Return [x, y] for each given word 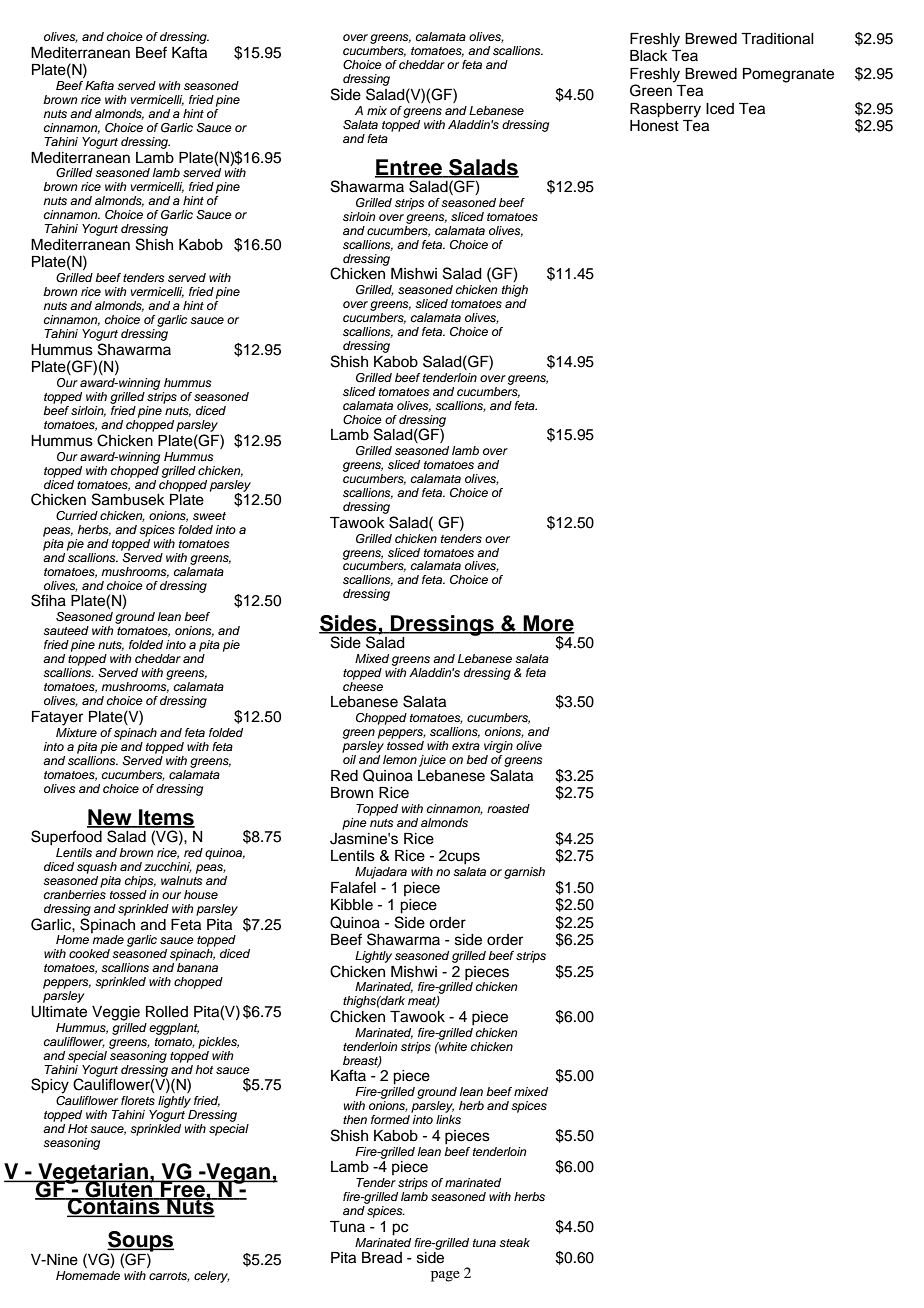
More [548, 624]
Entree [409, 168]
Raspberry [665, 110]
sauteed [66, 630]
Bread [382, 1258]
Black [649, 56]
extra [466, 746]
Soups [140, 1242]
